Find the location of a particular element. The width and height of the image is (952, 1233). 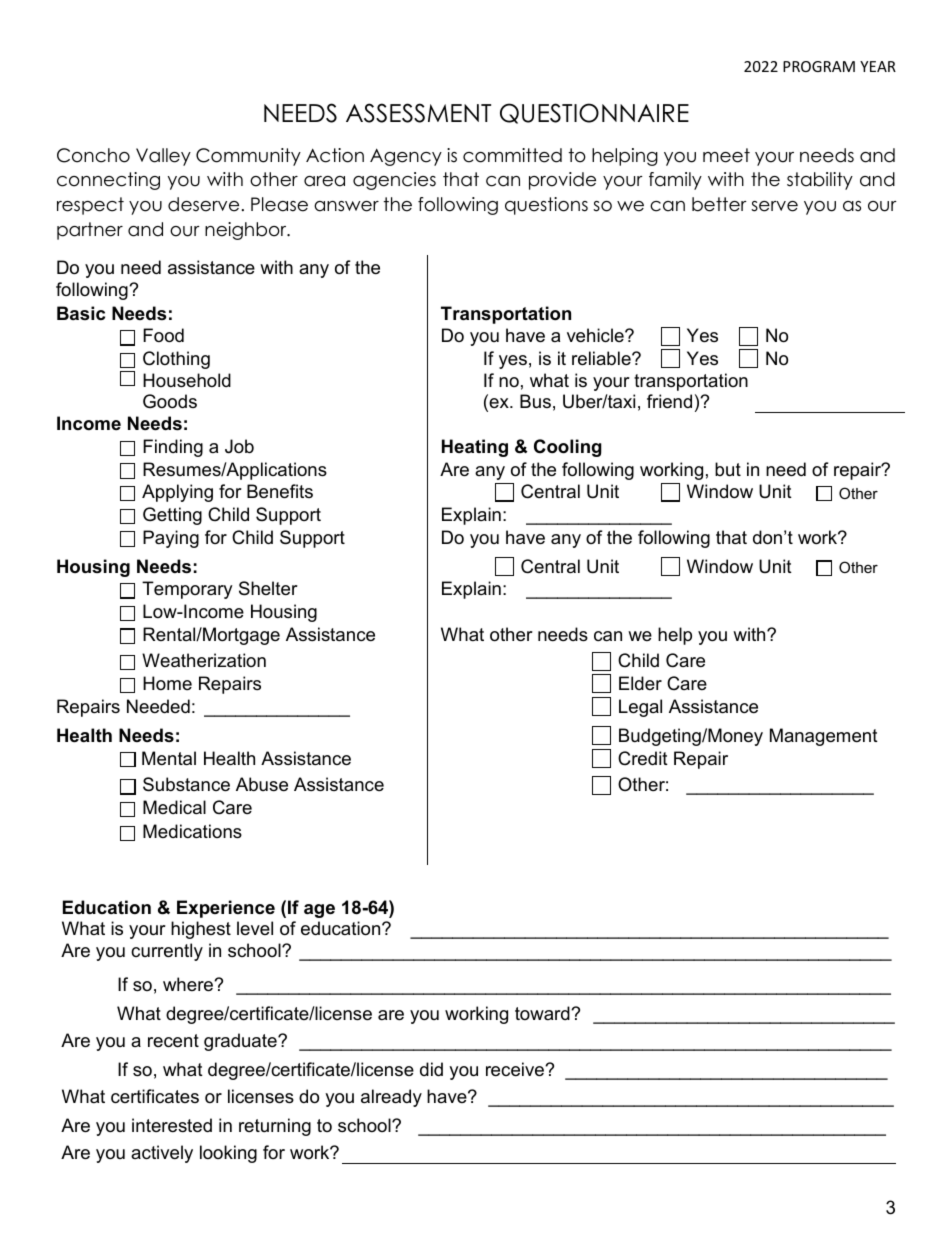

toward is located at coordinates (543, 1013).
